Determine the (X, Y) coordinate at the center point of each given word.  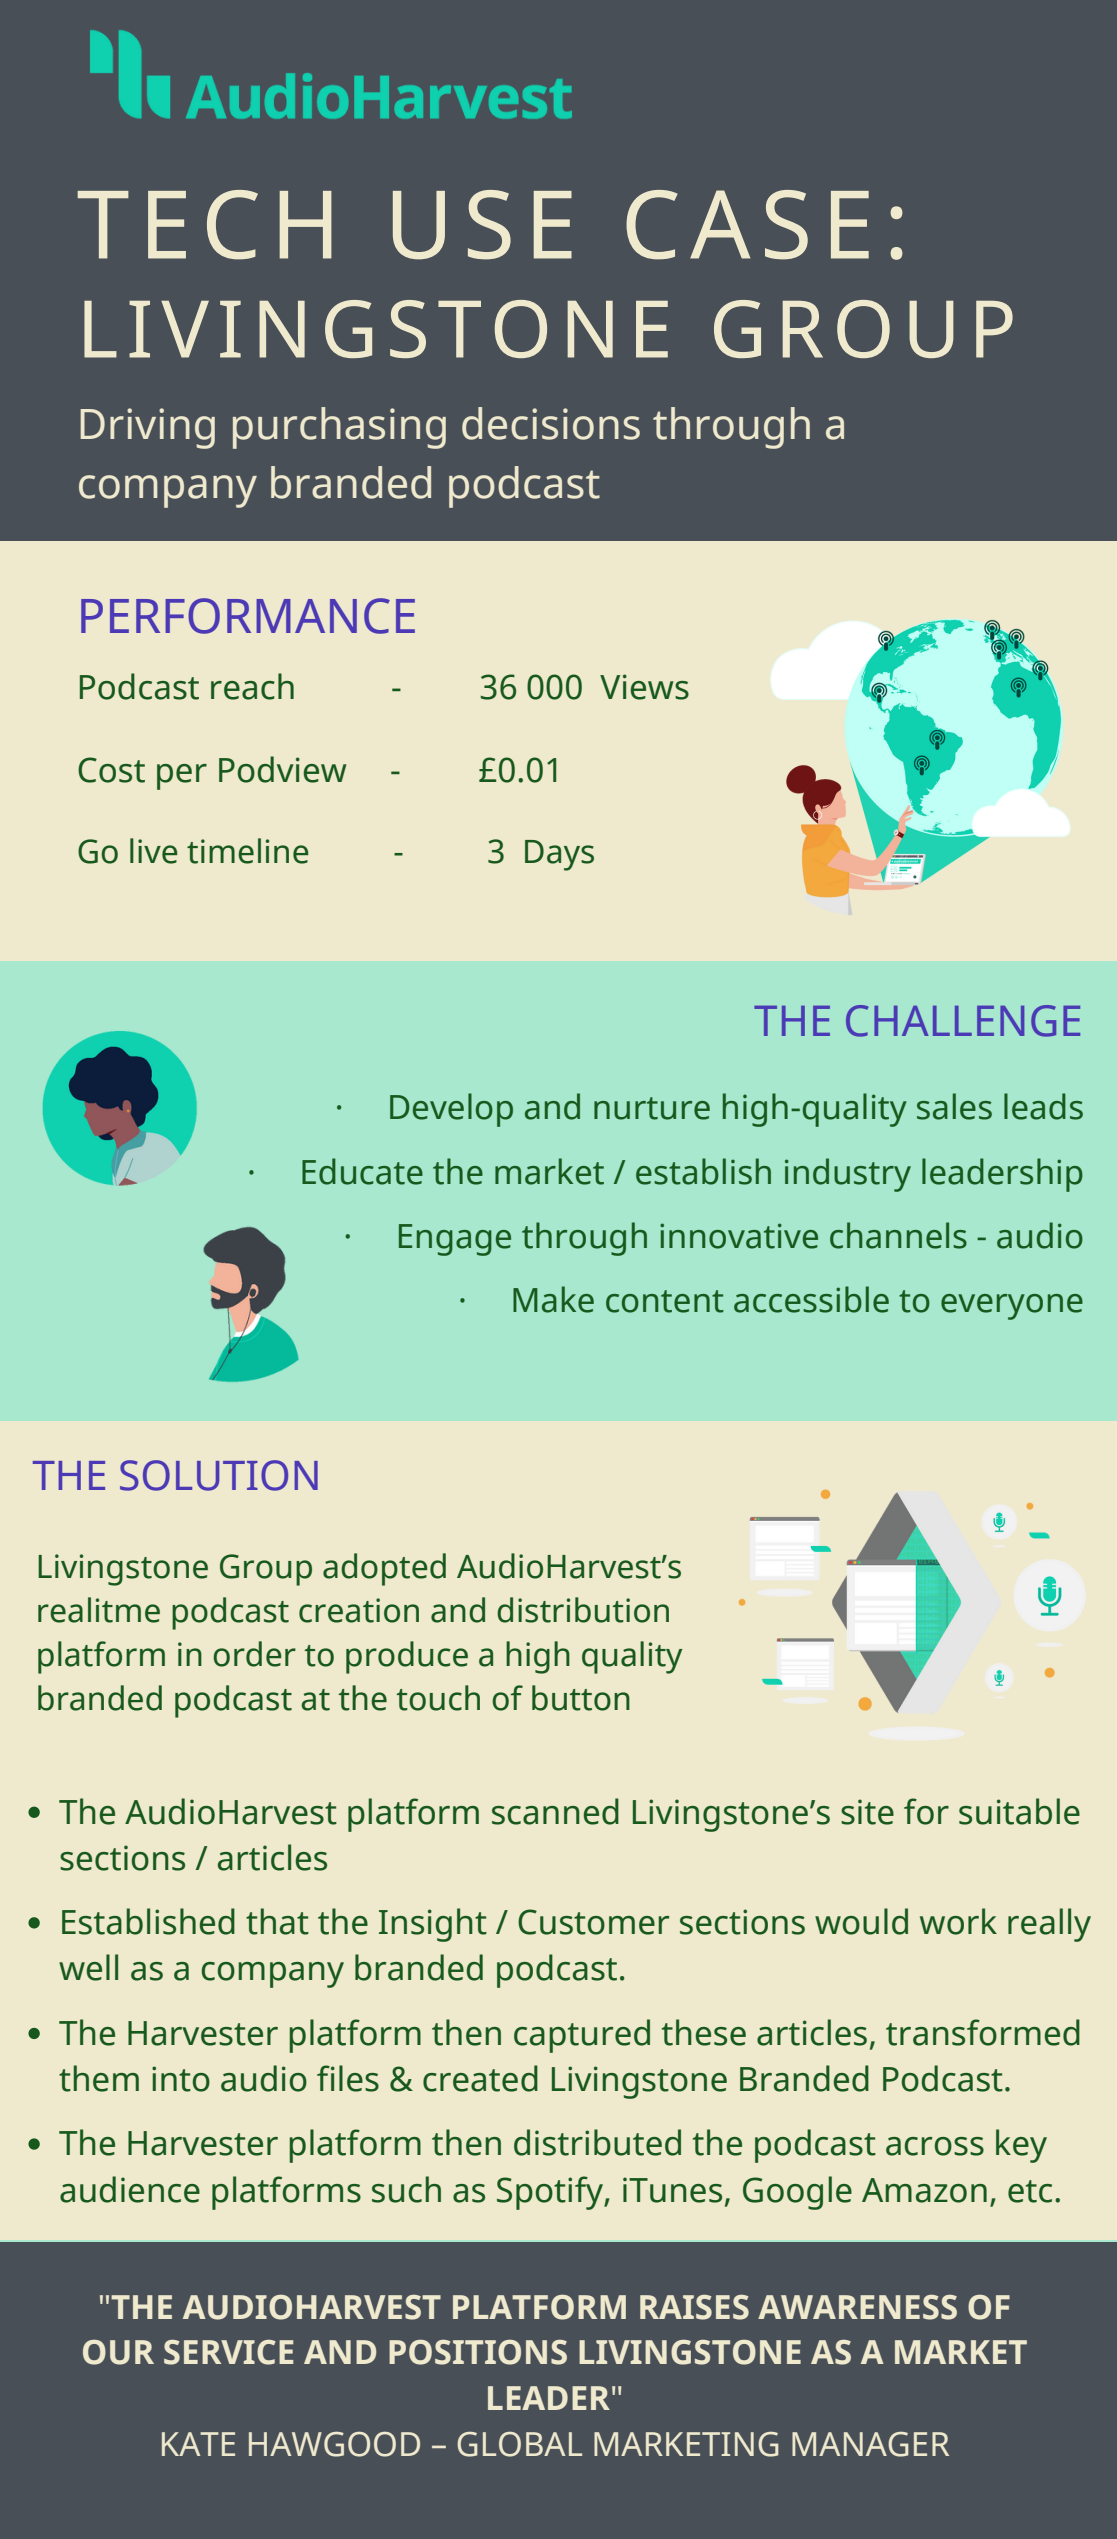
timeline (247, 851)
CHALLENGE (963, 1021)
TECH (204, 225)
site (867, 1812)
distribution (583, 1610)
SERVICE (228, 2352)
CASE (747, 225)
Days (559, 855)
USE (482, 225)
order (254, 1654)
